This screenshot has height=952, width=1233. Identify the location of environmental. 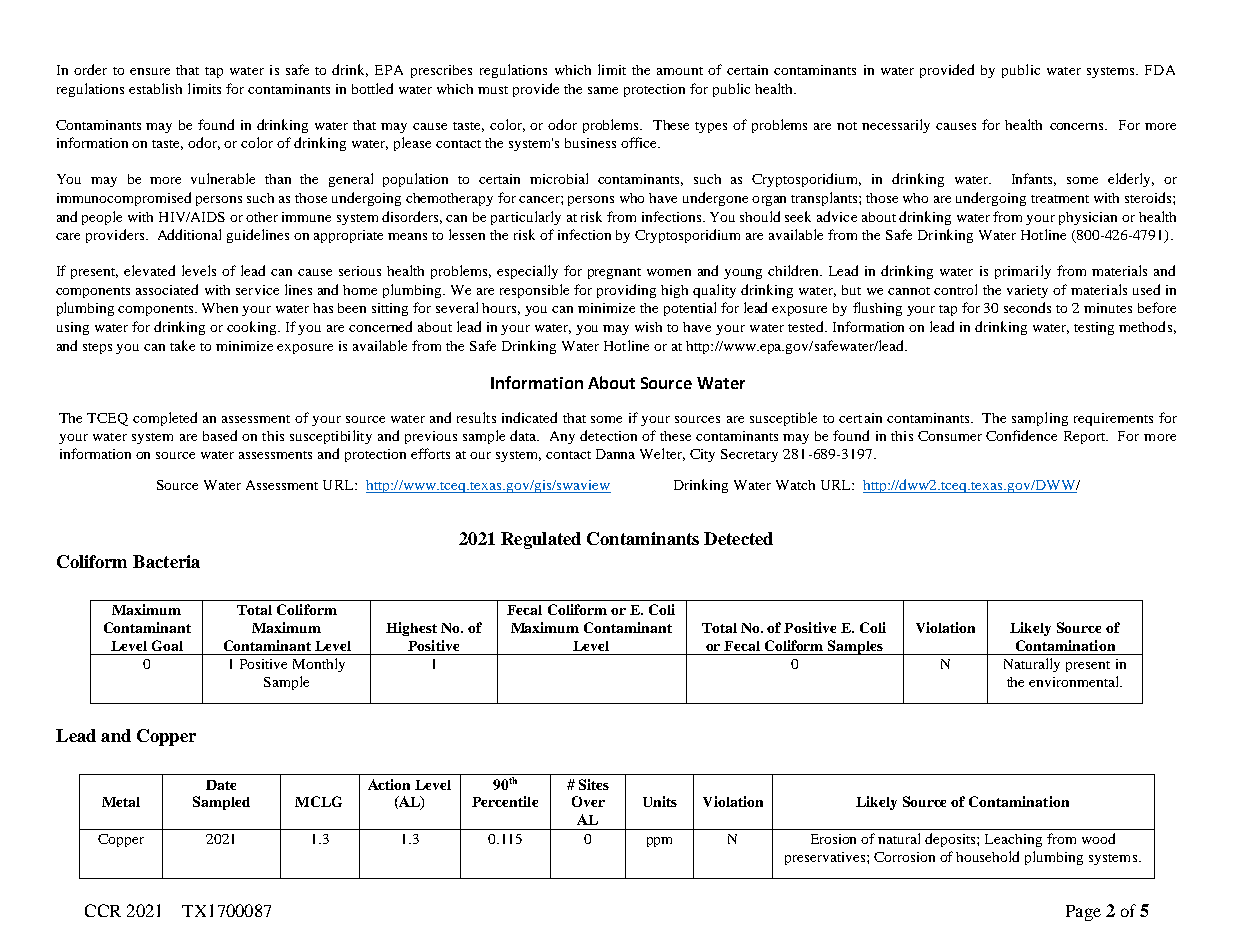
(1075, 681).
